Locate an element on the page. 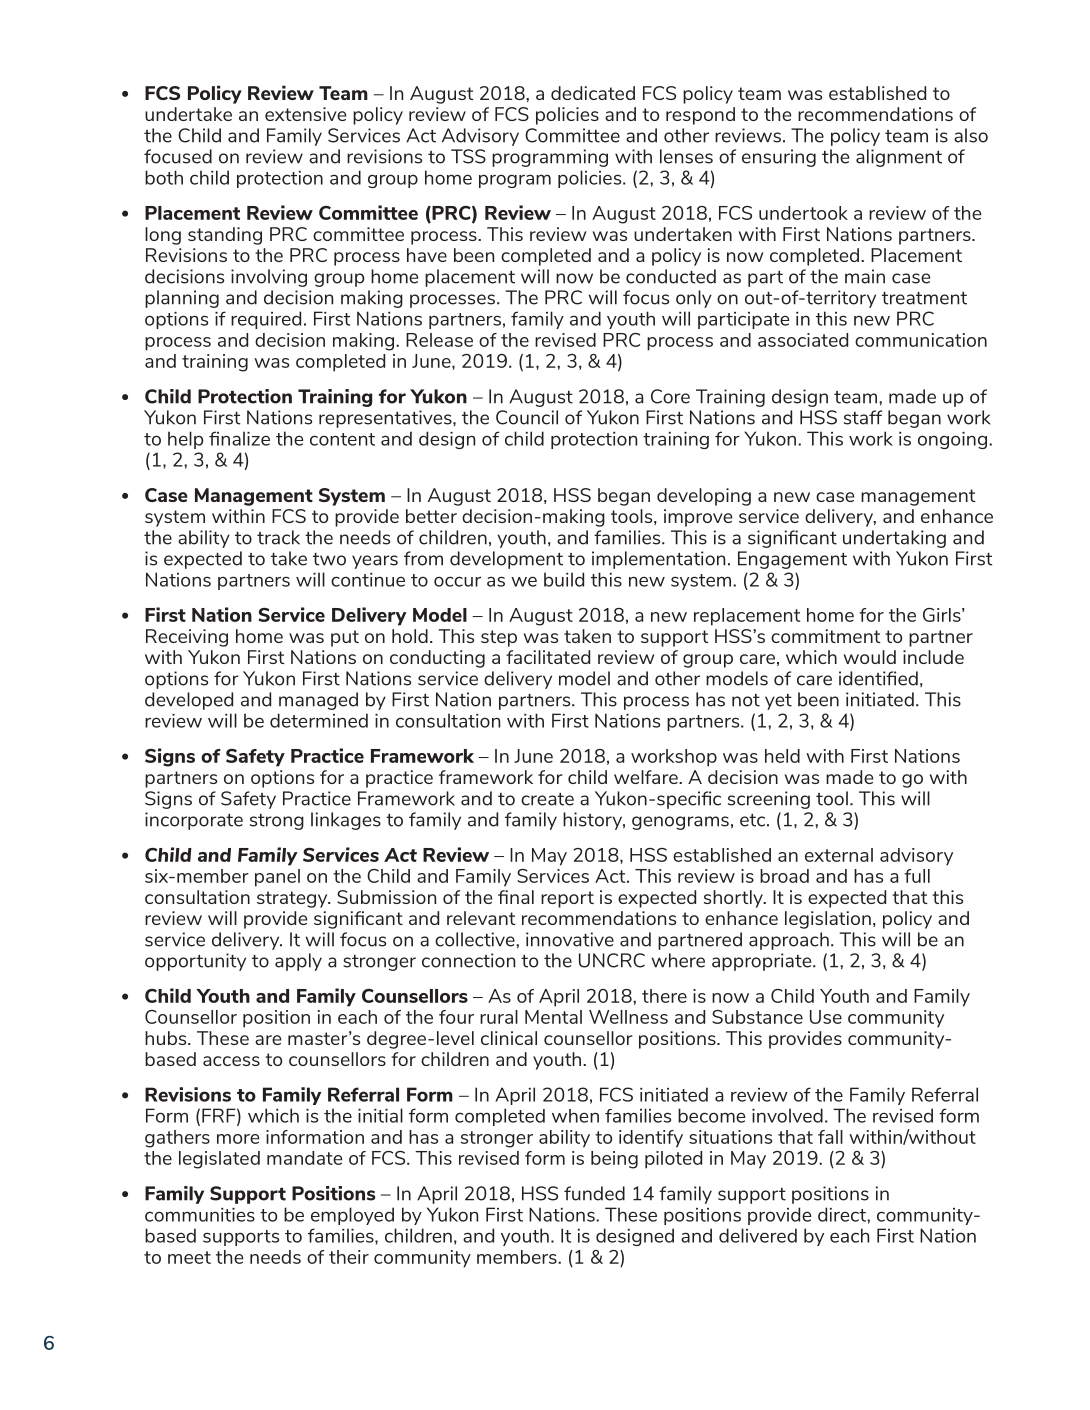 The height and width of the document is (1410, 1090). funded is located at coordinates (594, 1193).
